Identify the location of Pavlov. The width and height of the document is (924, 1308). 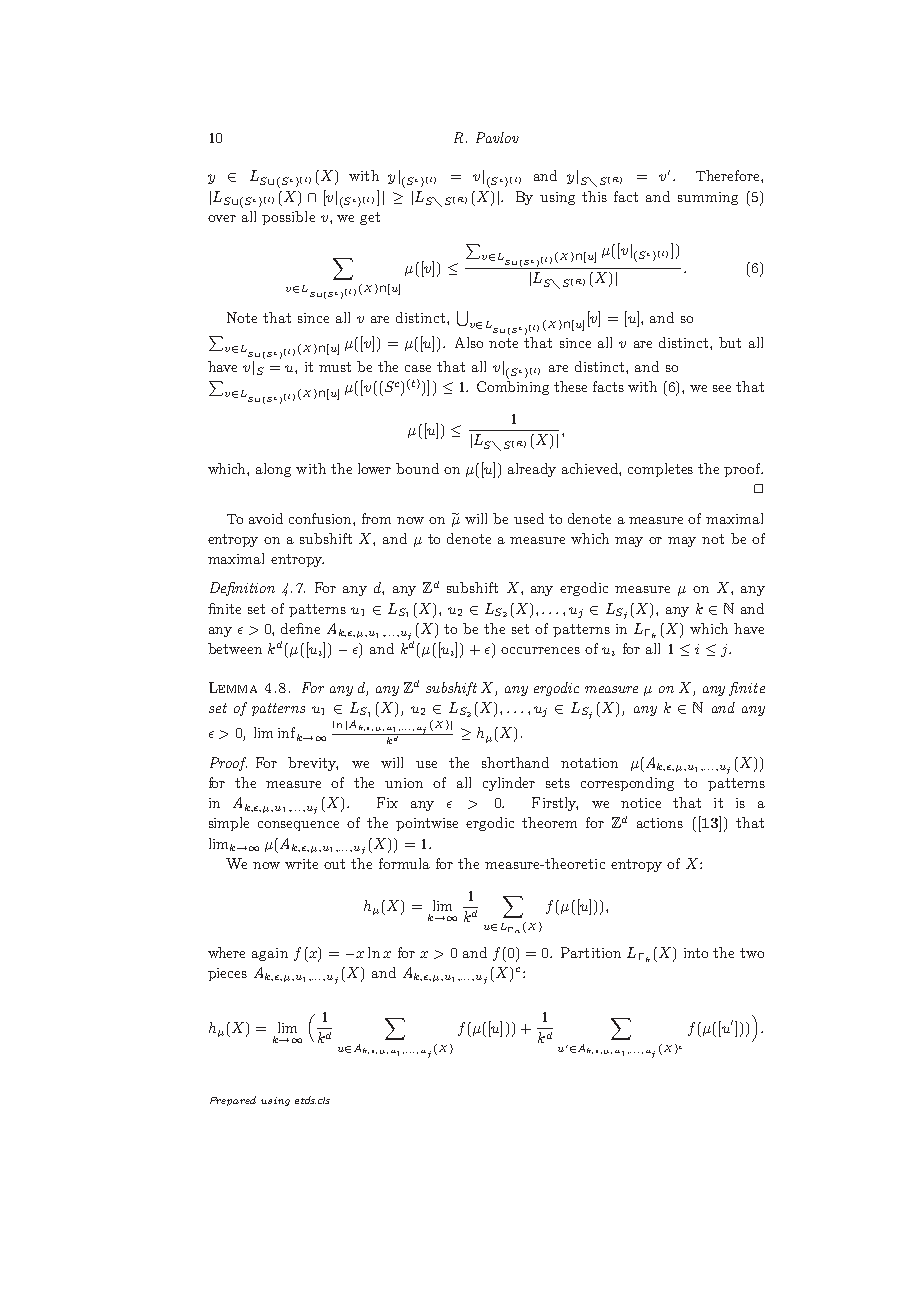
(497, 137).
